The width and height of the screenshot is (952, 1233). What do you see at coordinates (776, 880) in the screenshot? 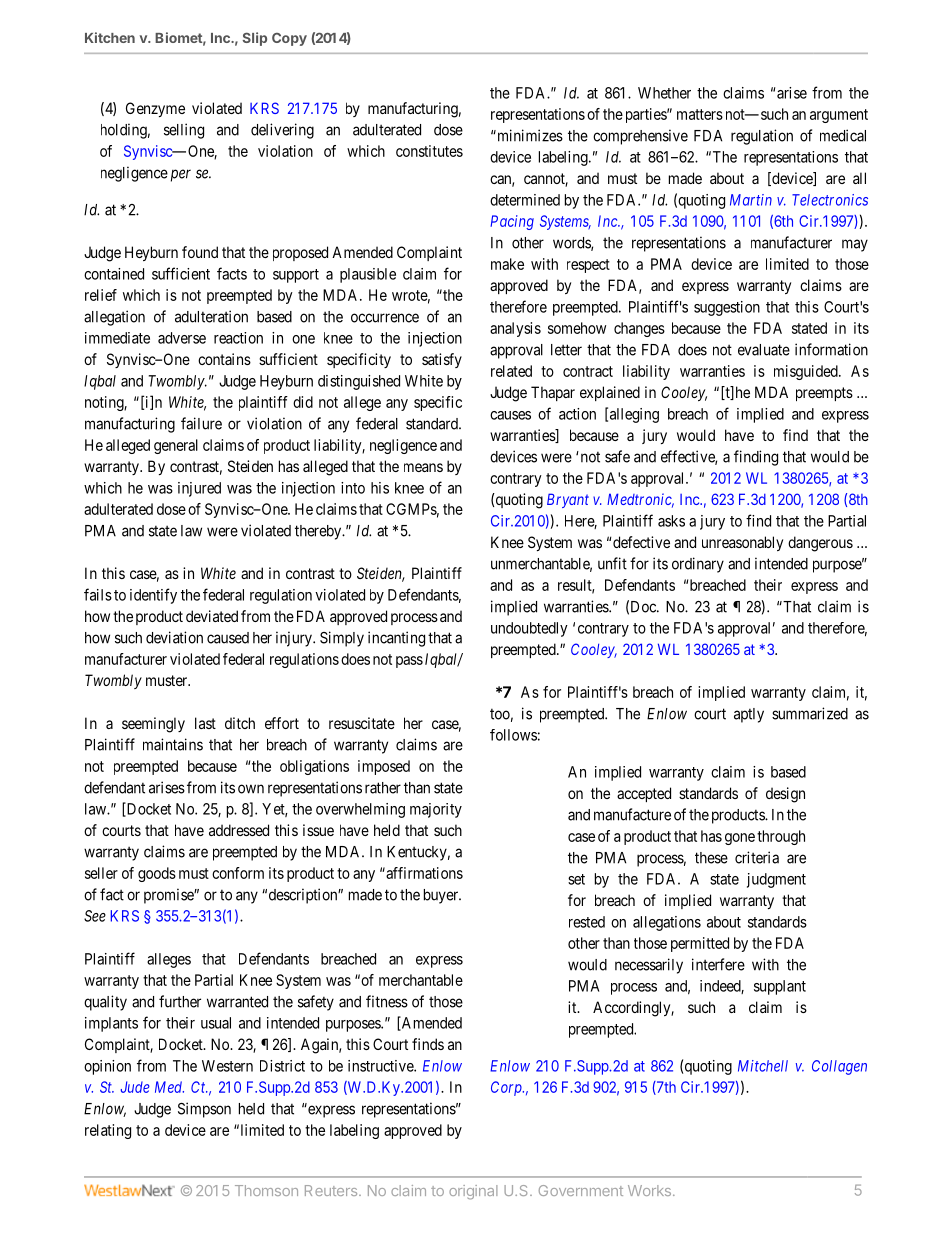
I see `judgment` at bounding box center [776, 880].
